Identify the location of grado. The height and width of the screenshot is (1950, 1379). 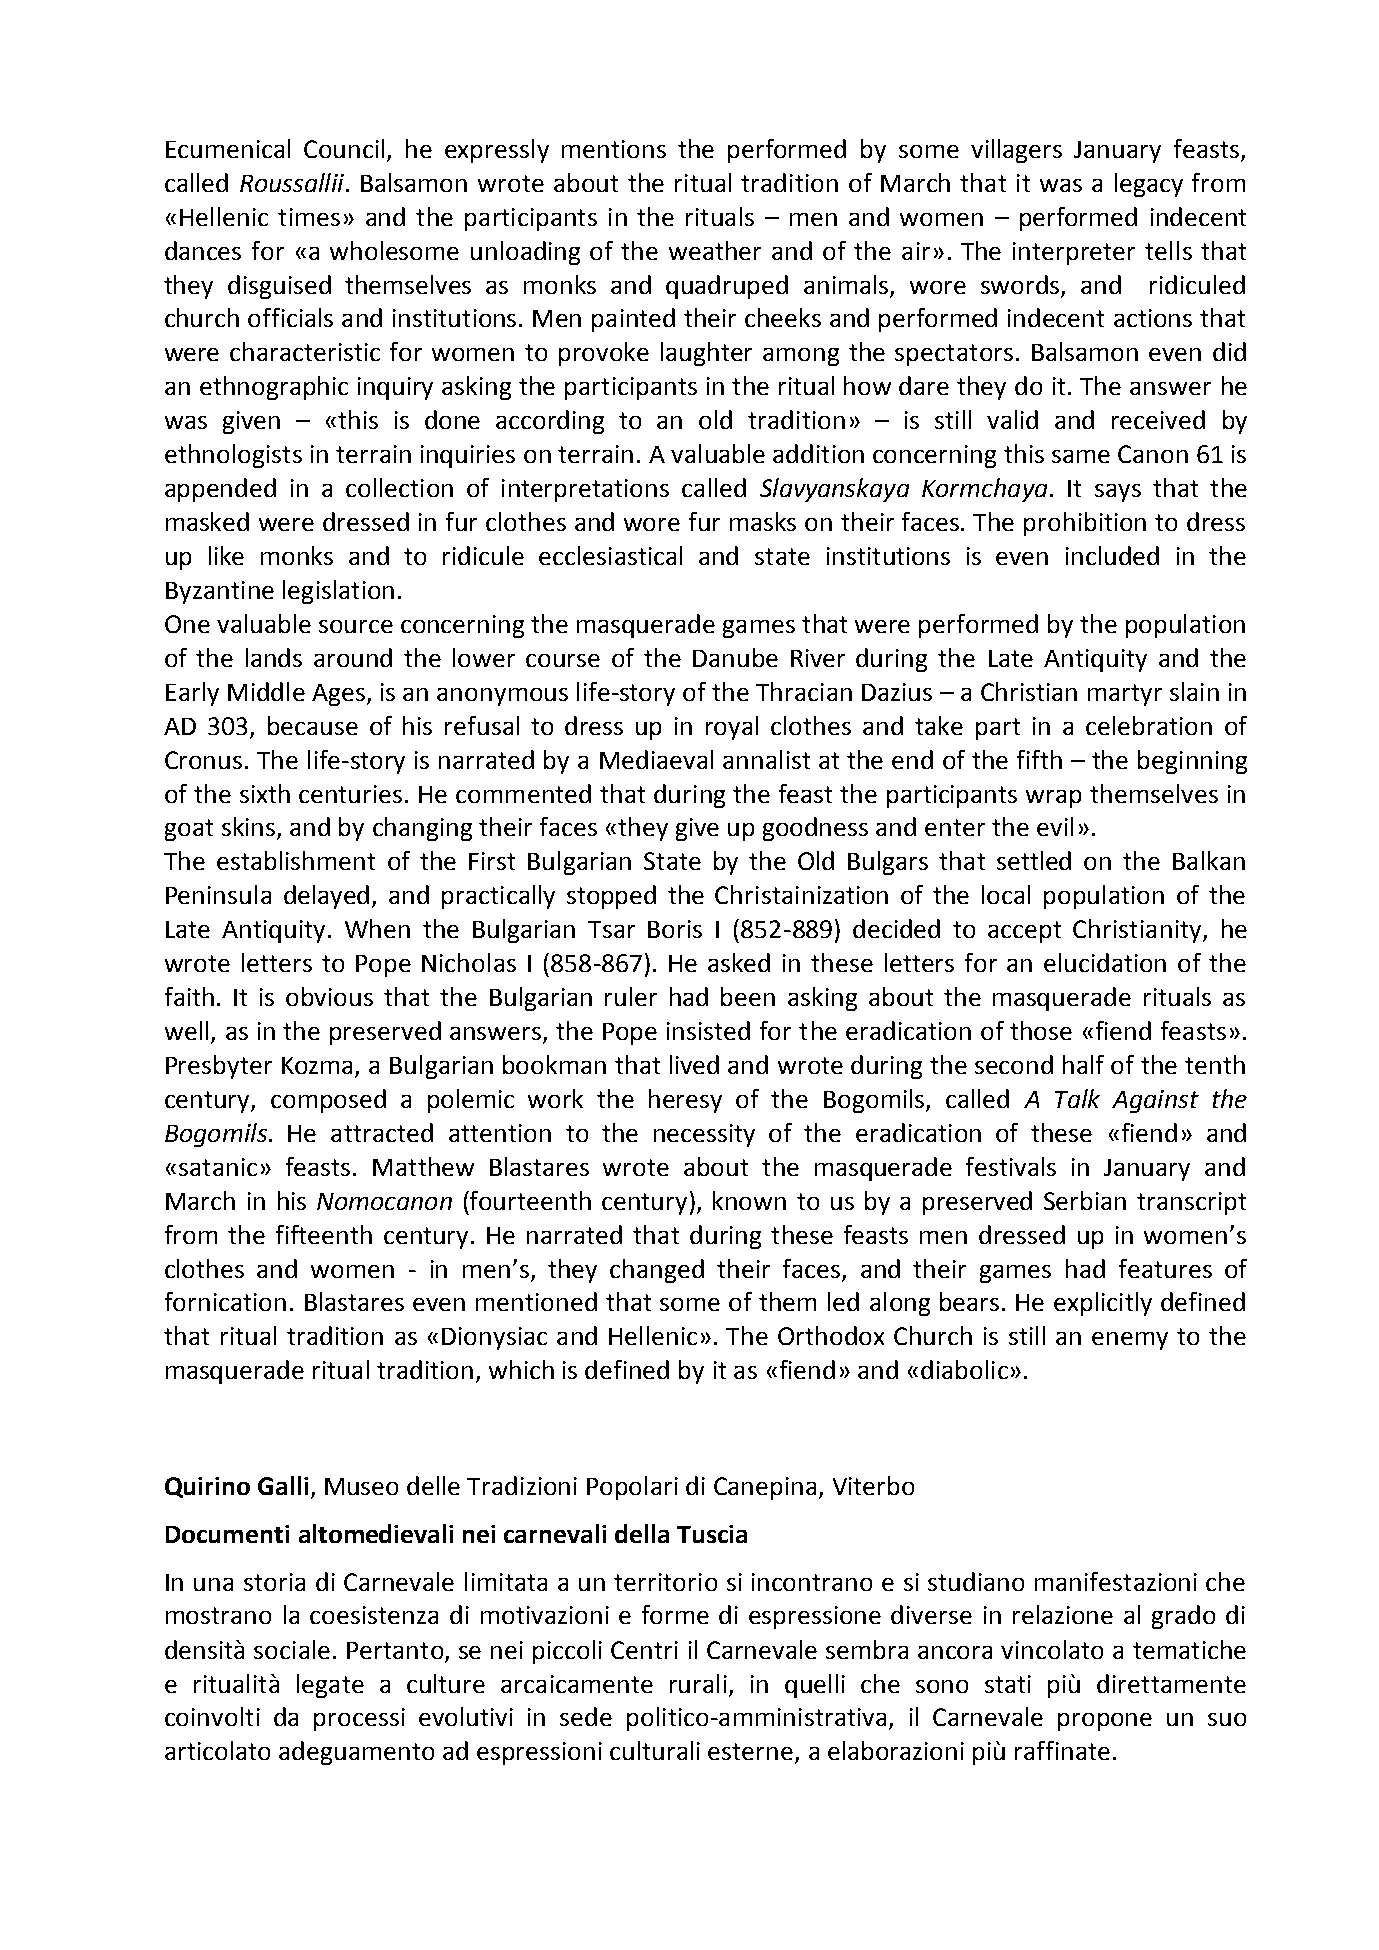
(1183, 1617).
